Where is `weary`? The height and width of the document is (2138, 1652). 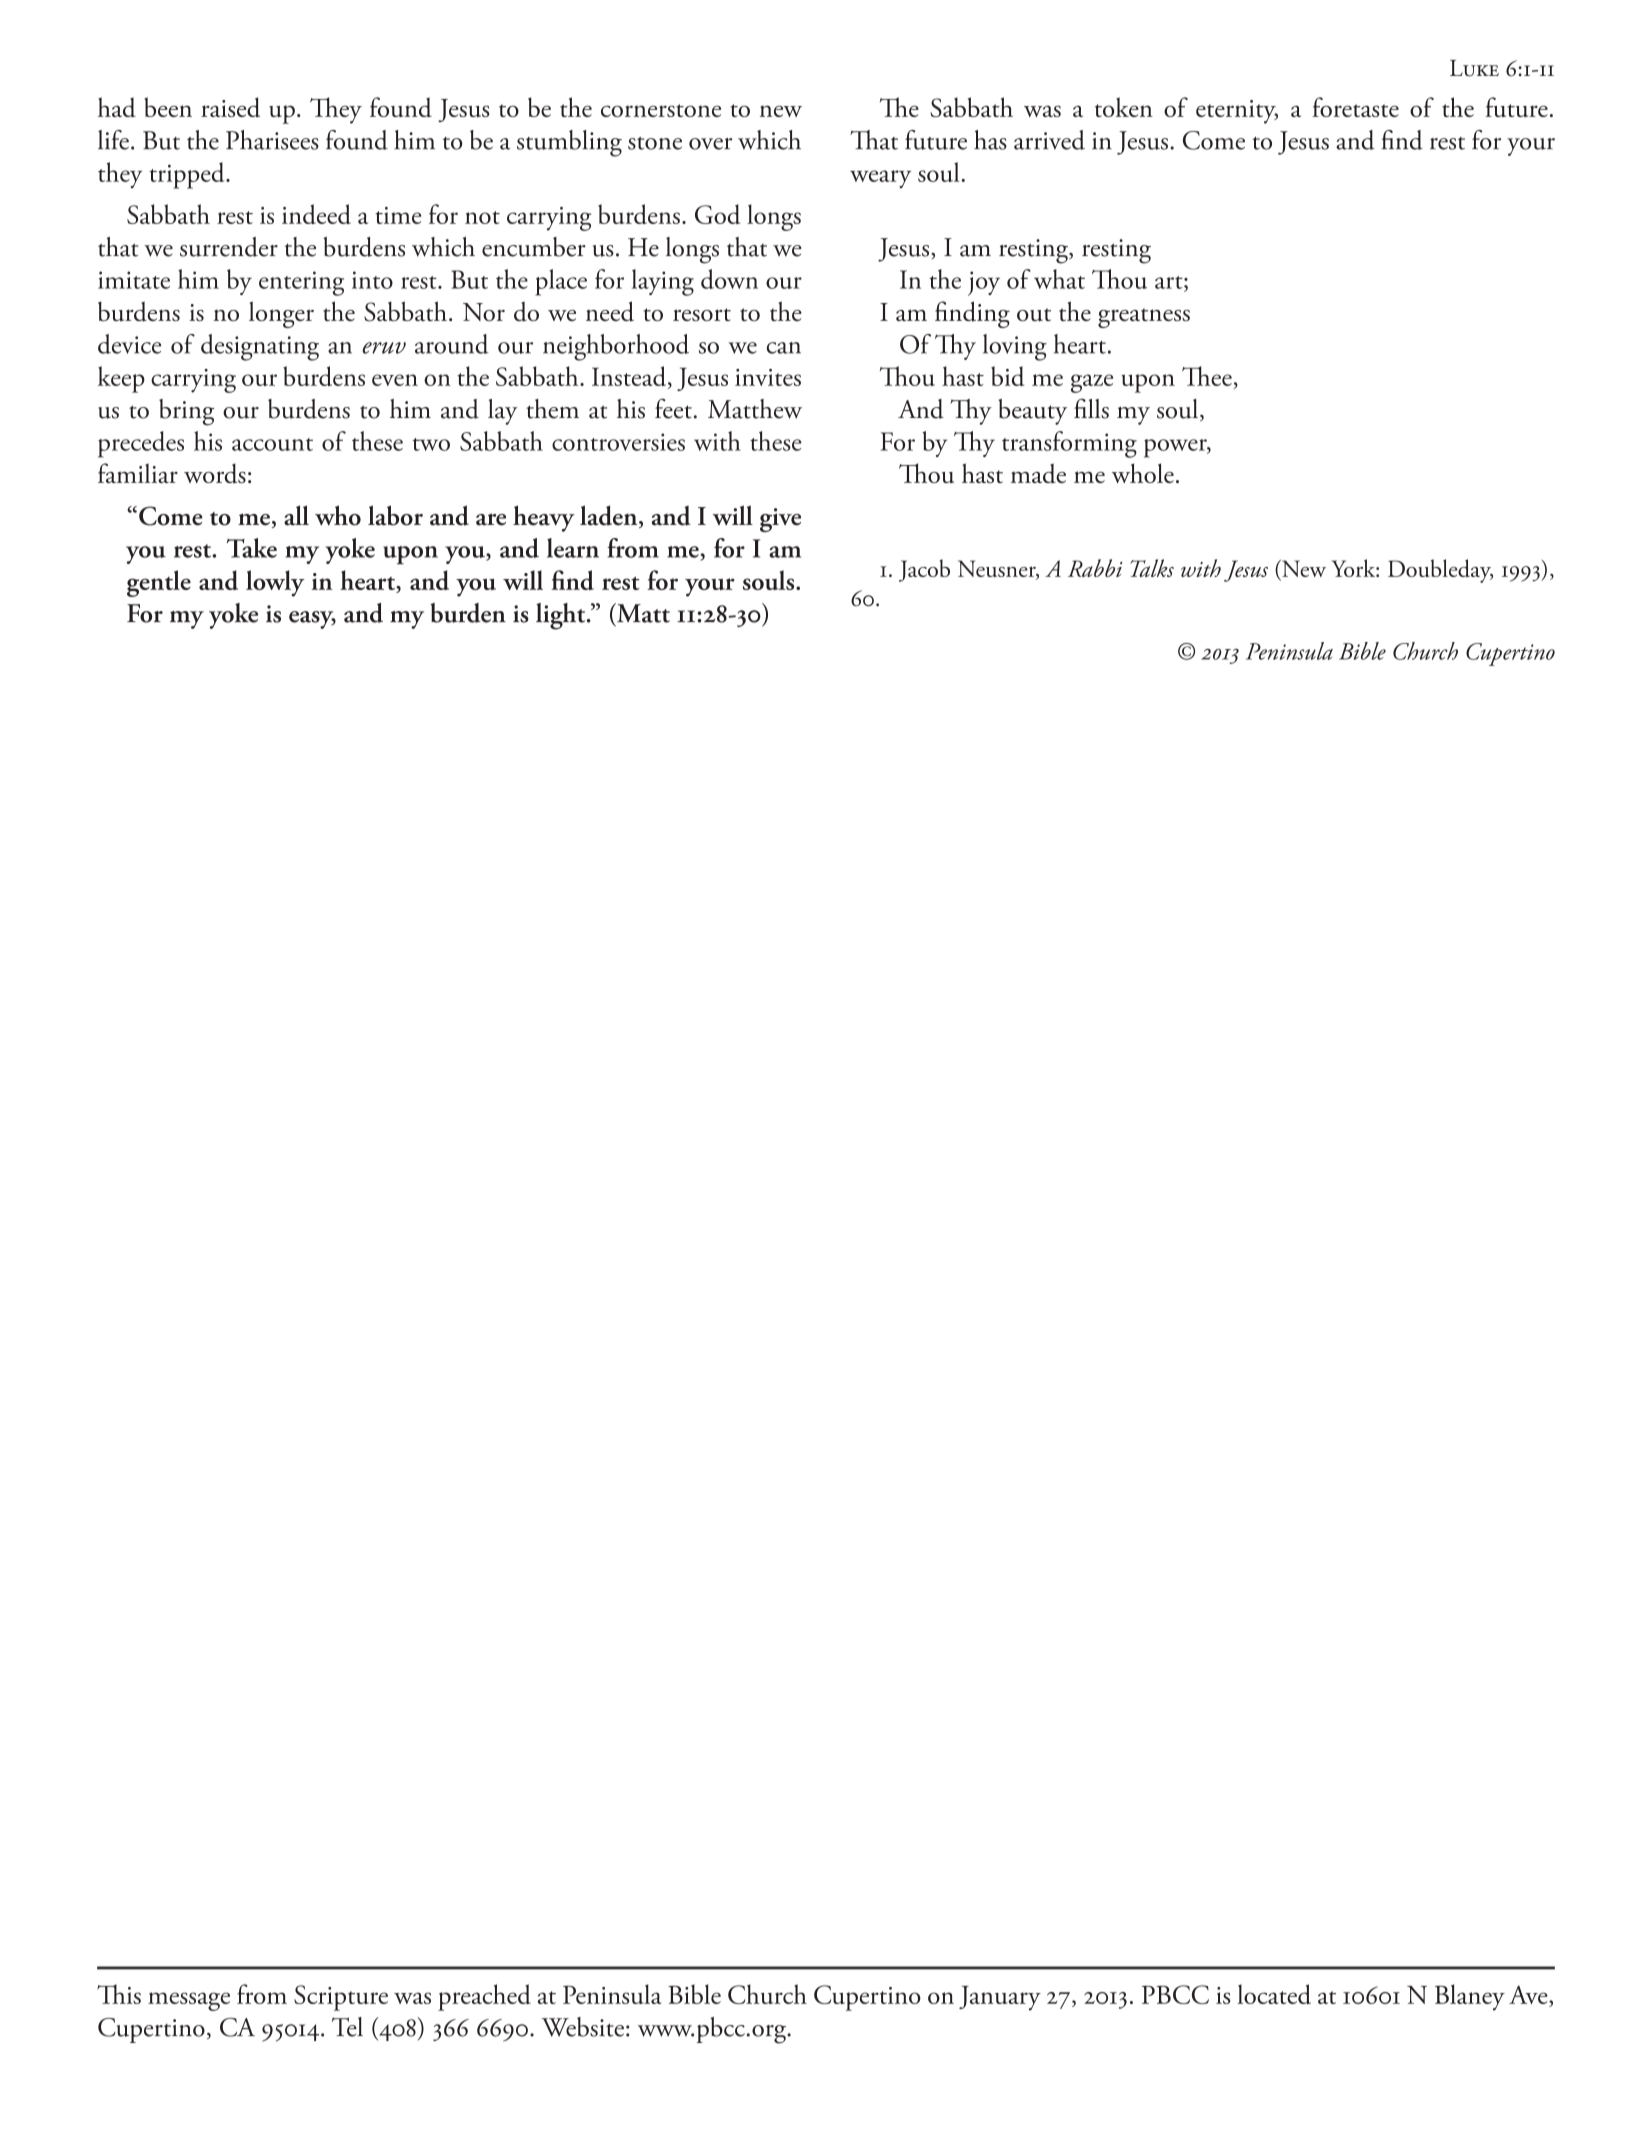 weary is located at coordinates (880, 179).
